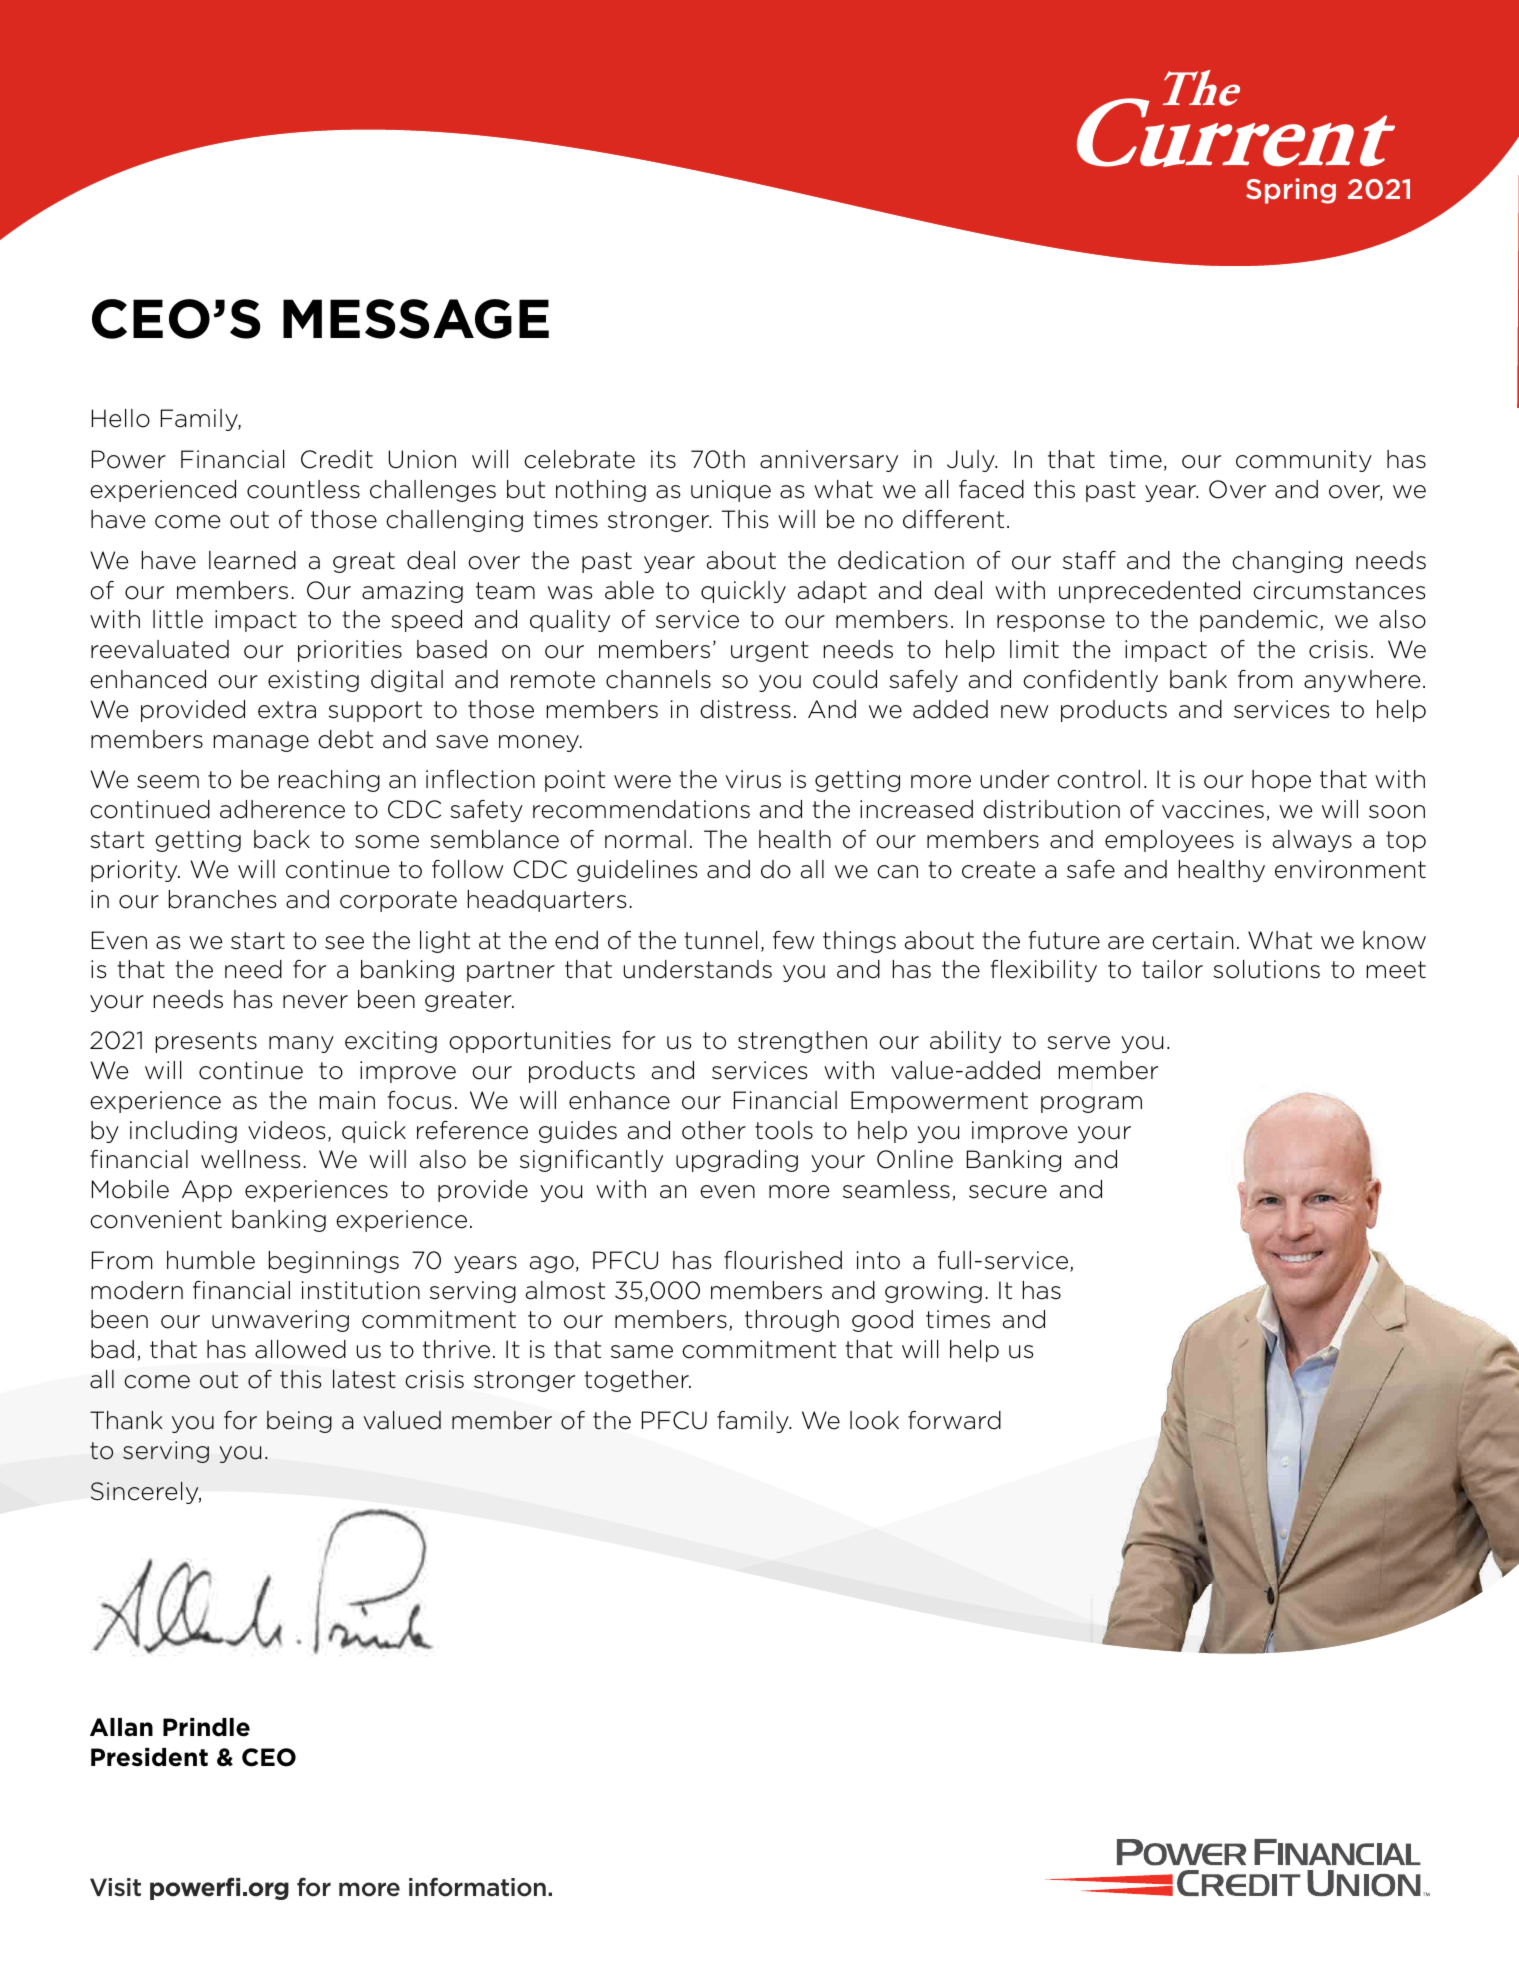  What do you see at coordinates (954, 1420) in the screenshot?
I see `forward` at bounding box center [954, 1420].
